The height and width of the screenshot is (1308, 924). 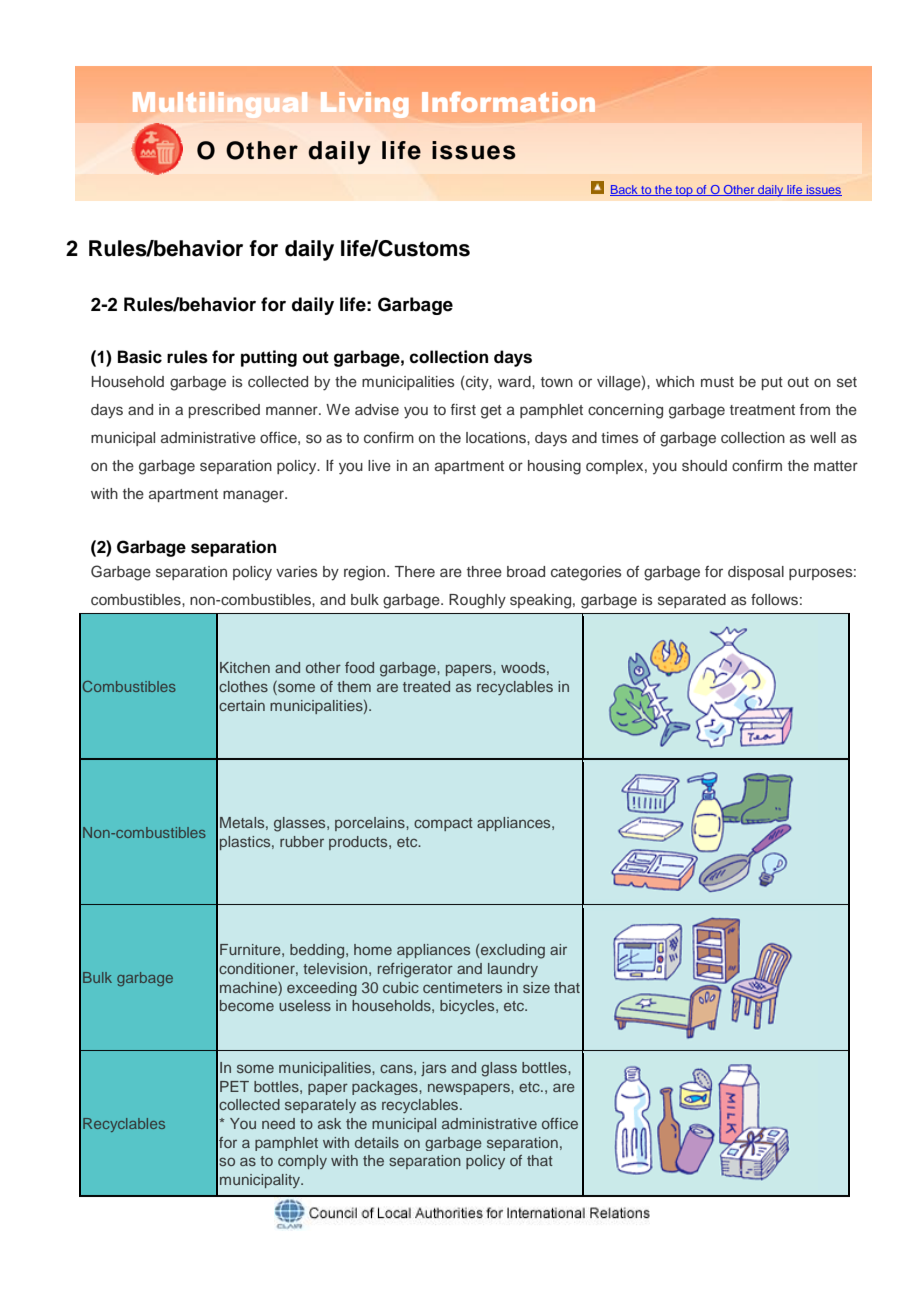 I want to click on should, so click(x=704, y=466).
